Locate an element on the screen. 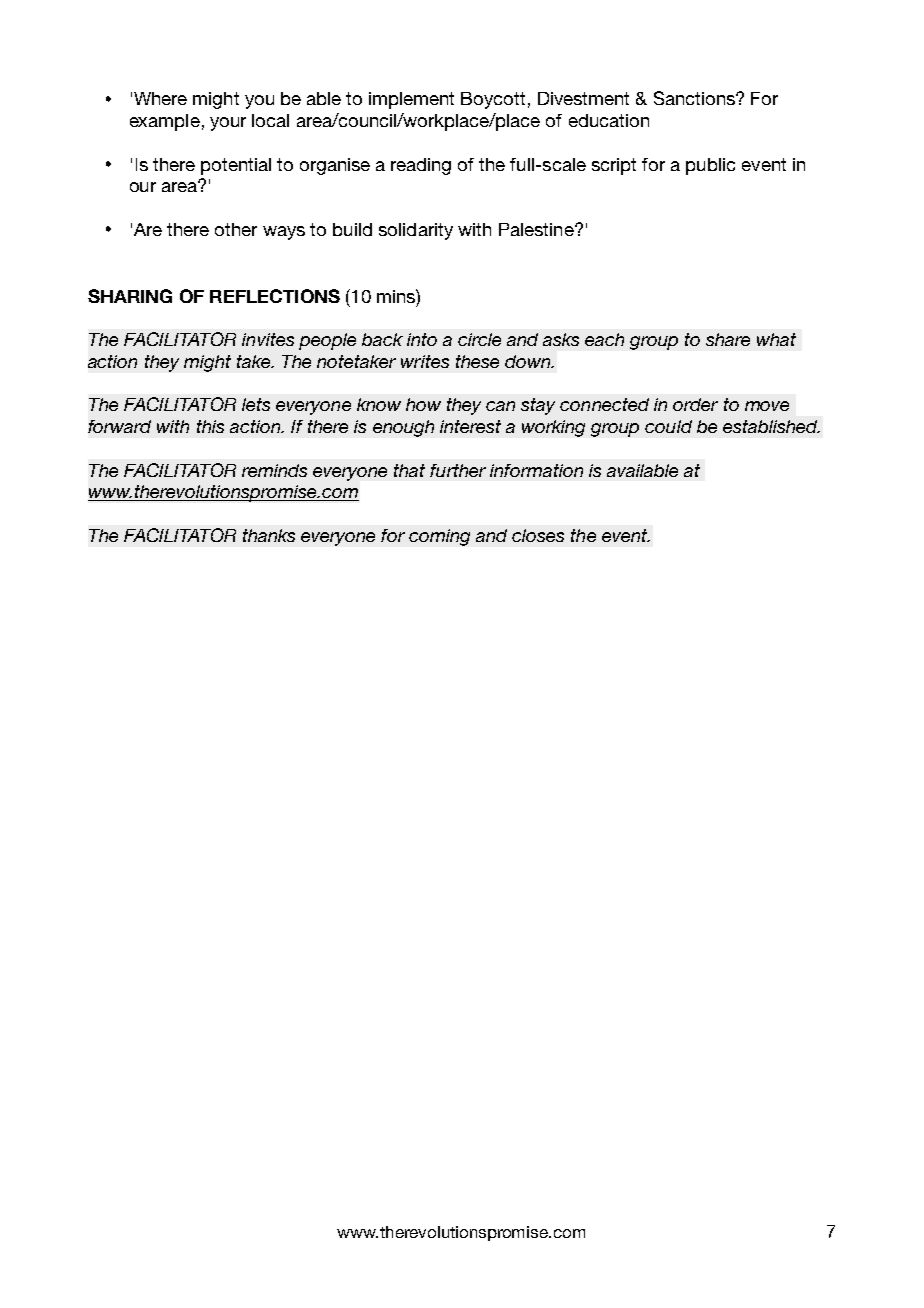  thanks is located at coordinates (269, 535).
